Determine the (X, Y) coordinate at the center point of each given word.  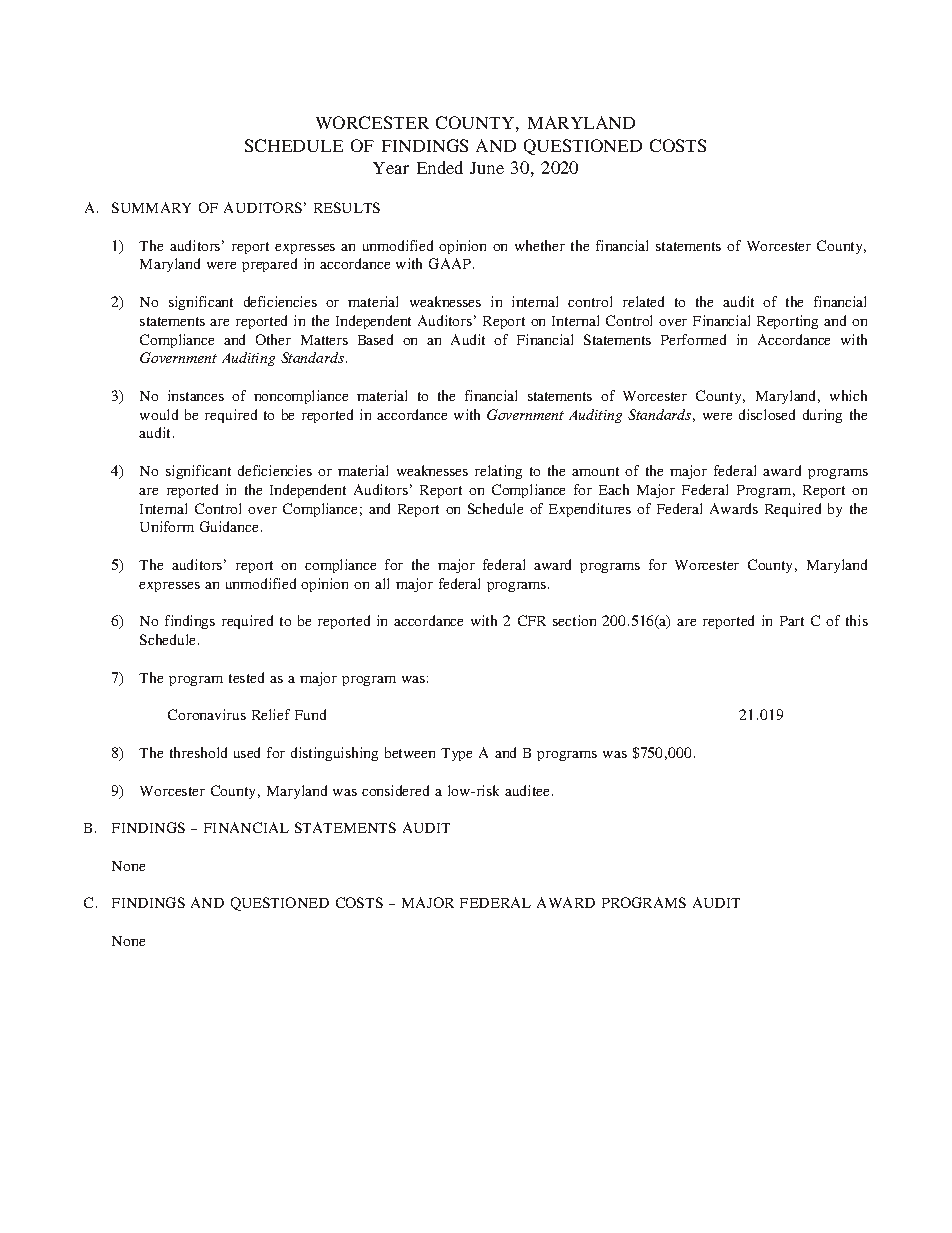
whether (540, 245)
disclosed (767, 414)
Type (456, 754)
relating (498, 472)
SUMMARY (151, 207)
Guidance (229, 526)
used (247, 752)
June (487, 168)
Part (792, 621)
